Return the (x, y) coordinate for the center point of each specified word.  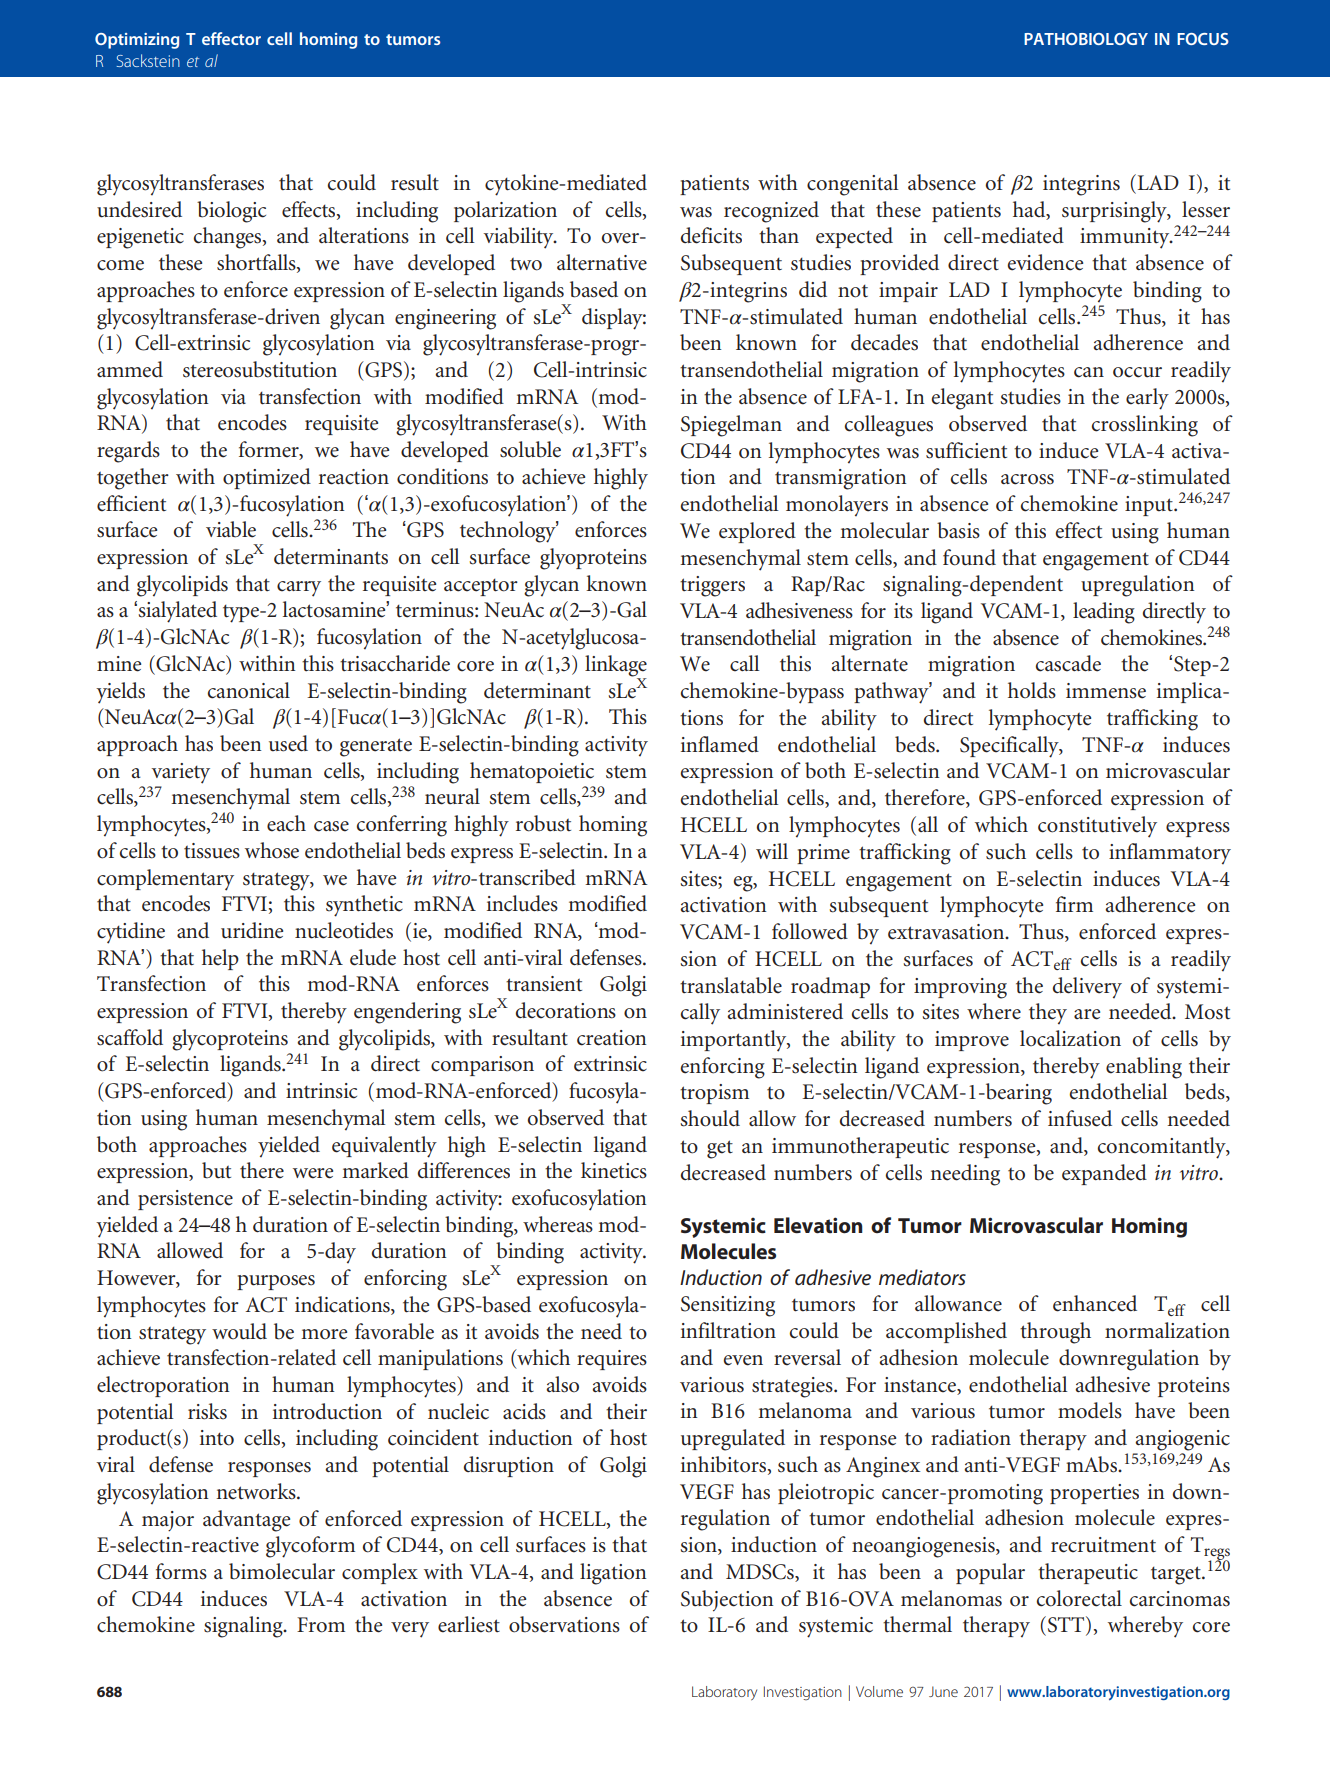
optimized (267, 478)
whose (272, 850)
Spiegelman (731, 426)
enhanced (1095, 1303)
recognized (771, 212)
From (321, 1625)
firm (1074, 904)
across (1027, 479)
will (772, 851)
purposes (276, 1282)
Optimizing (137, 41)
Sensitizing (728, 1306)
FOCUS (1203, 39)
